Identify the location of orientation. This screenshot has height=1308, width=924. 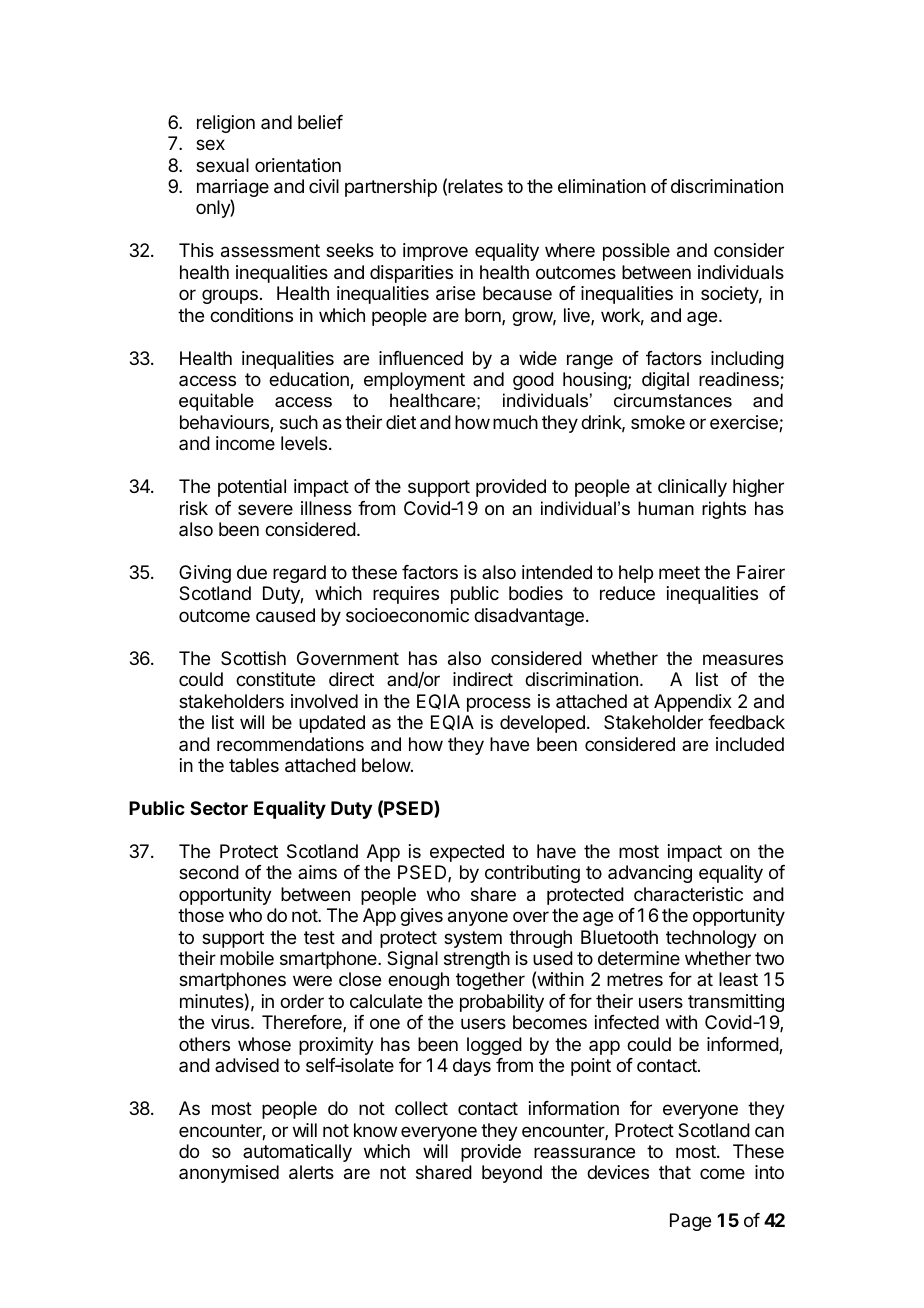
(298, 165).
